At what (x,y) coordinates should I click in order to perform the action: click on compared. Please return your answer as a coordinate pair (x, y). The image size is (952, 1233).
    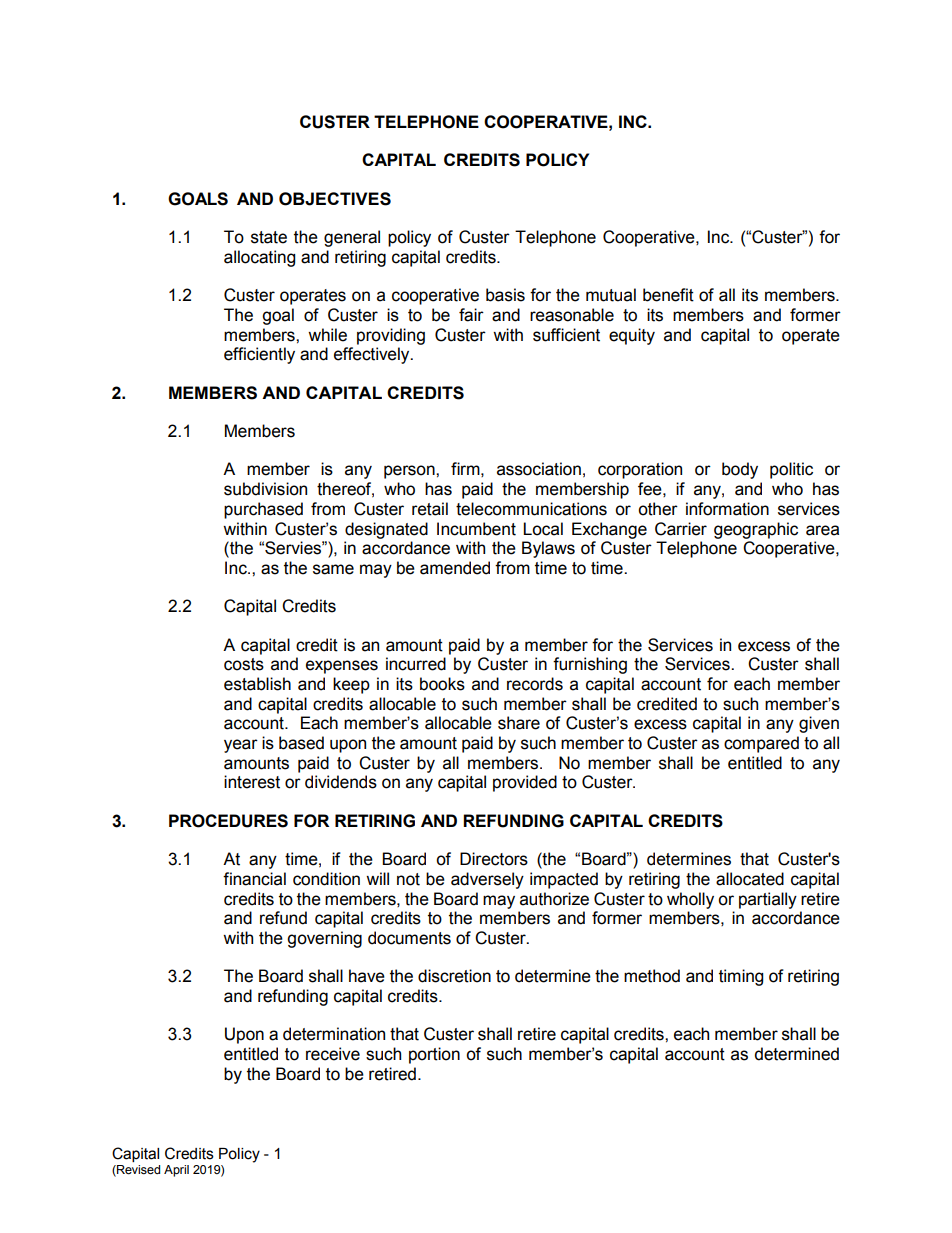
    Looking at the image, I should click on (761, 744).
